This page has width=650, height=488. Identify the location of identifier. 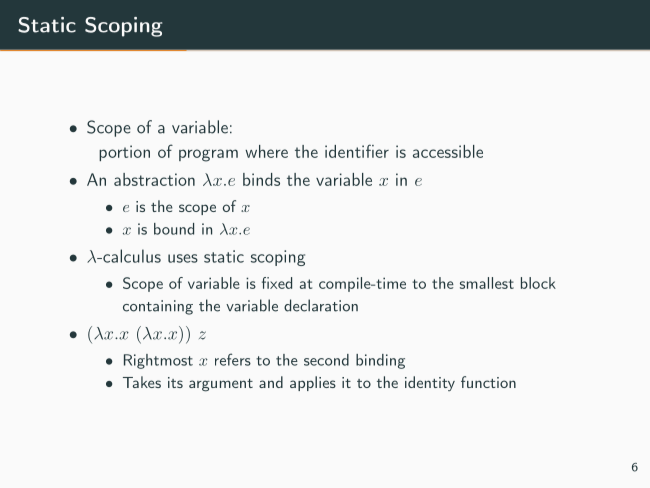
(357, 151).
